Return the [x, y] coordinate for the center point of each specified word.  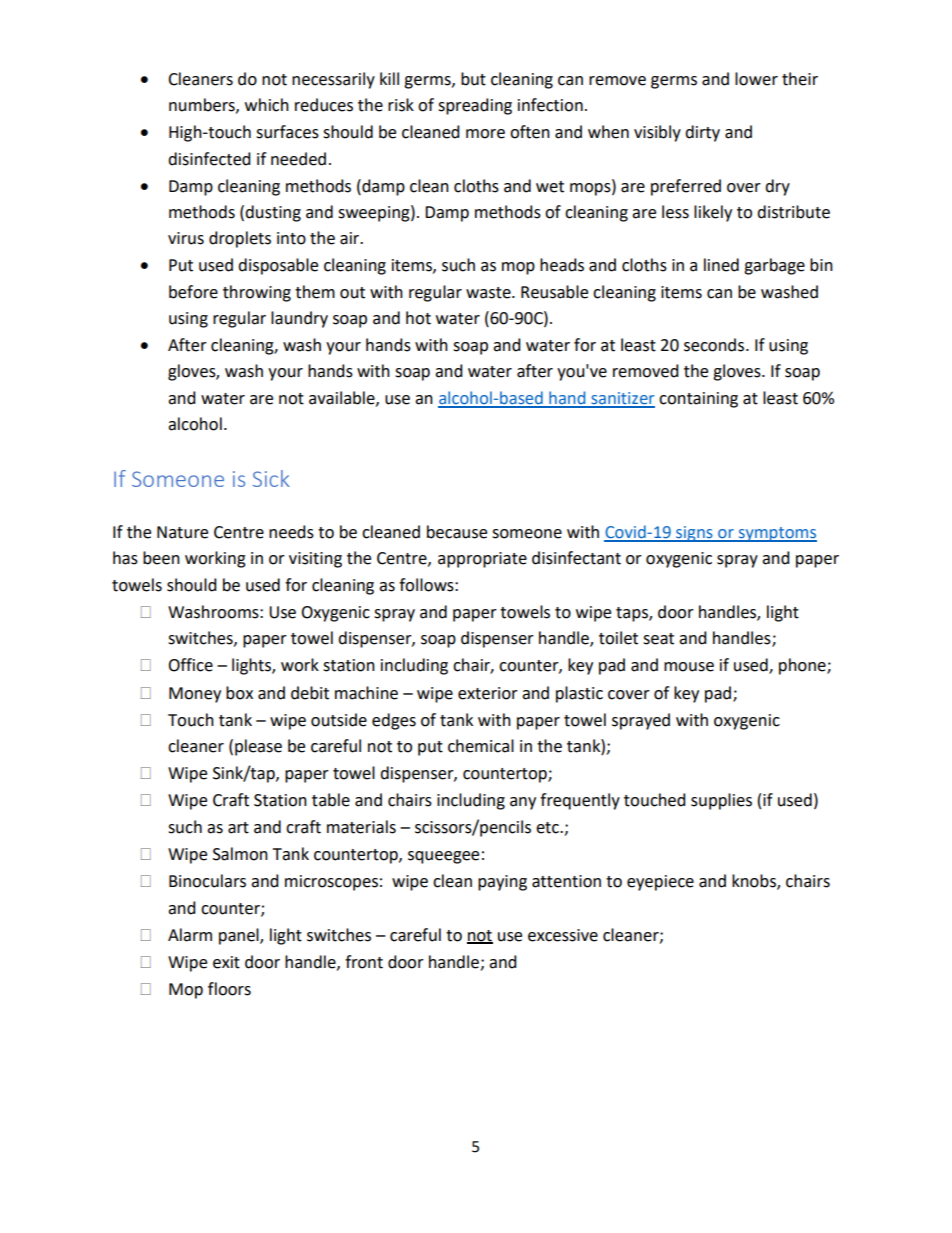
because [457, 532]
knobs [755, 882]
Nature [182, 532]
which [267, 105]
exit [226, 962]
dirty [702, 133]
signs [694, 534]
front [364, 962]
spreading [475, 106]
